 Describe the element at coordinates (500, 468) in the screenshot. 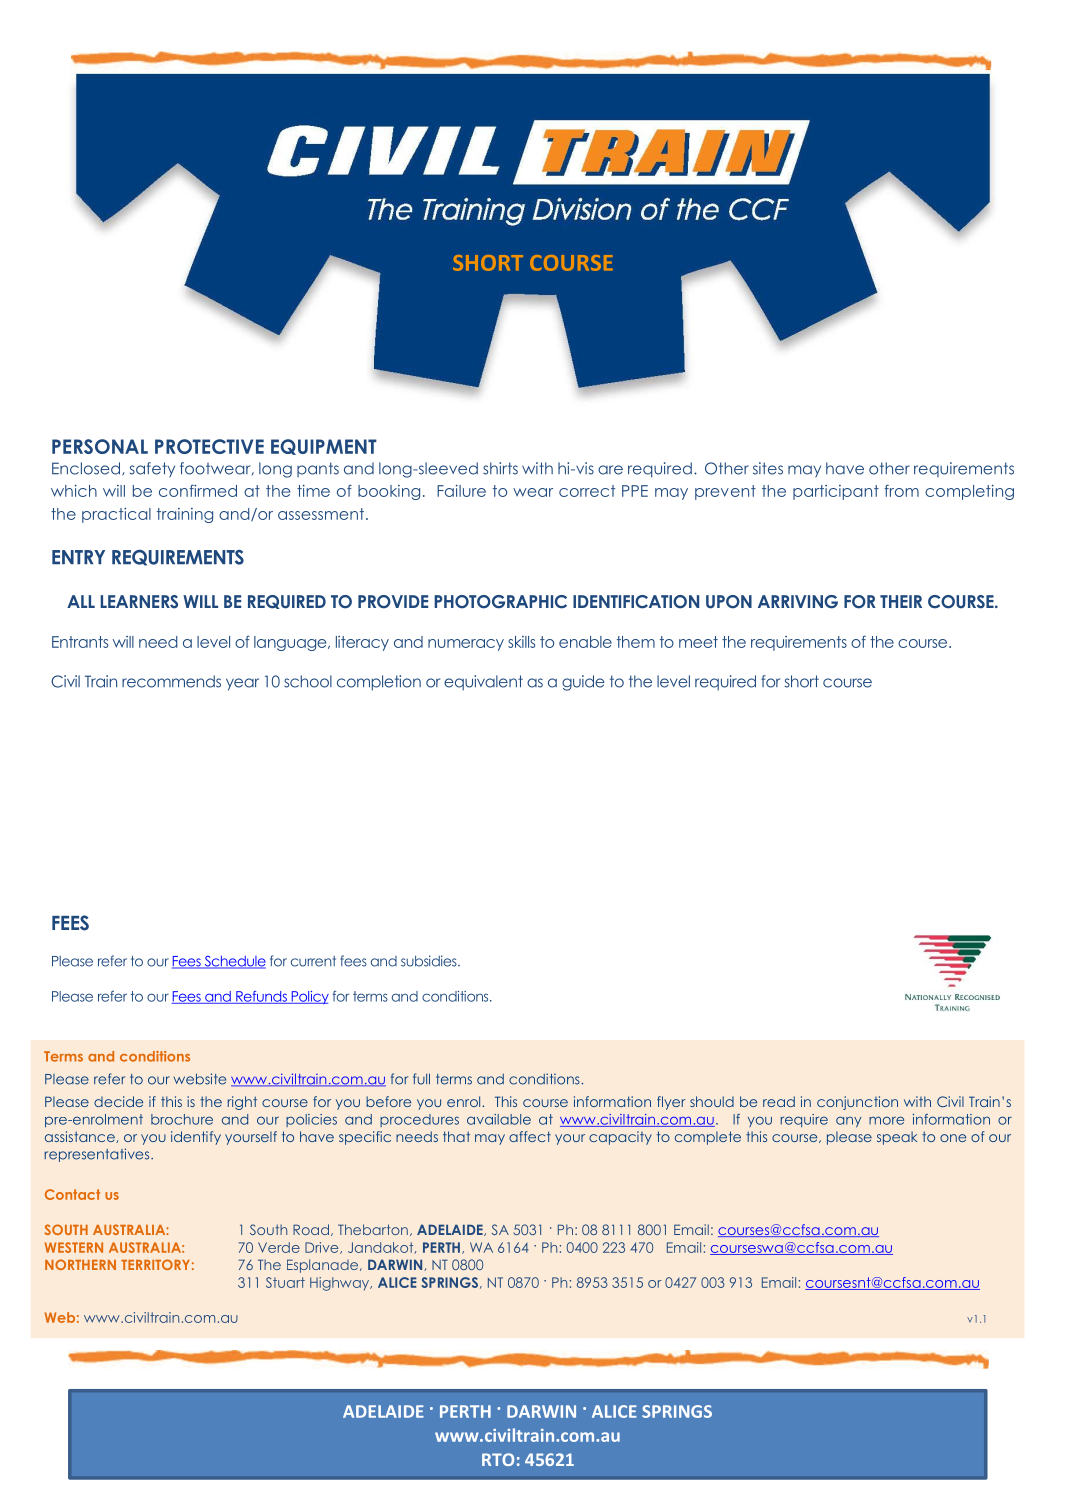

I see `shirts` at that location.
